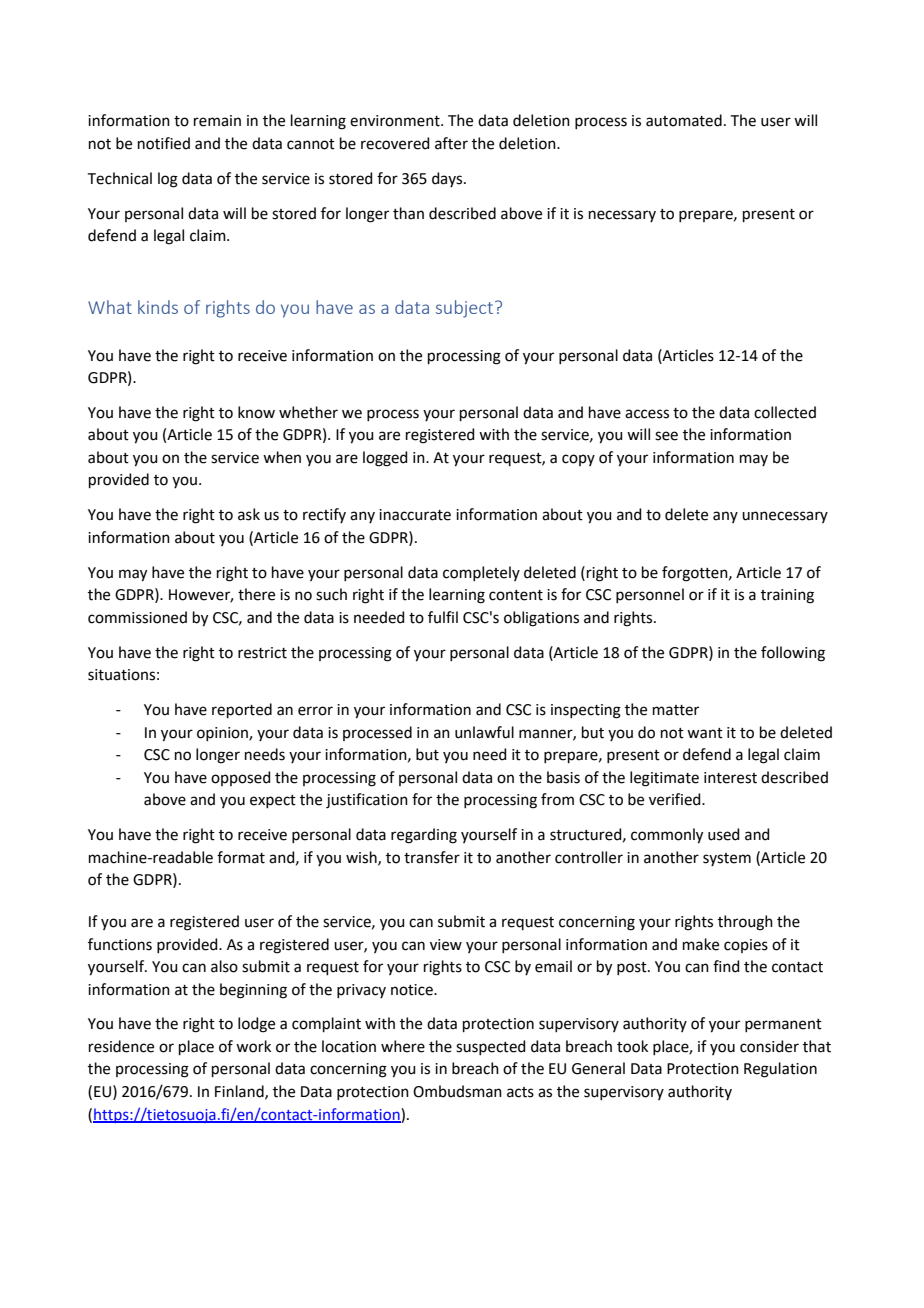  Describe the element at coordinates (684, 120) in the image. I see `automated` at that location.
